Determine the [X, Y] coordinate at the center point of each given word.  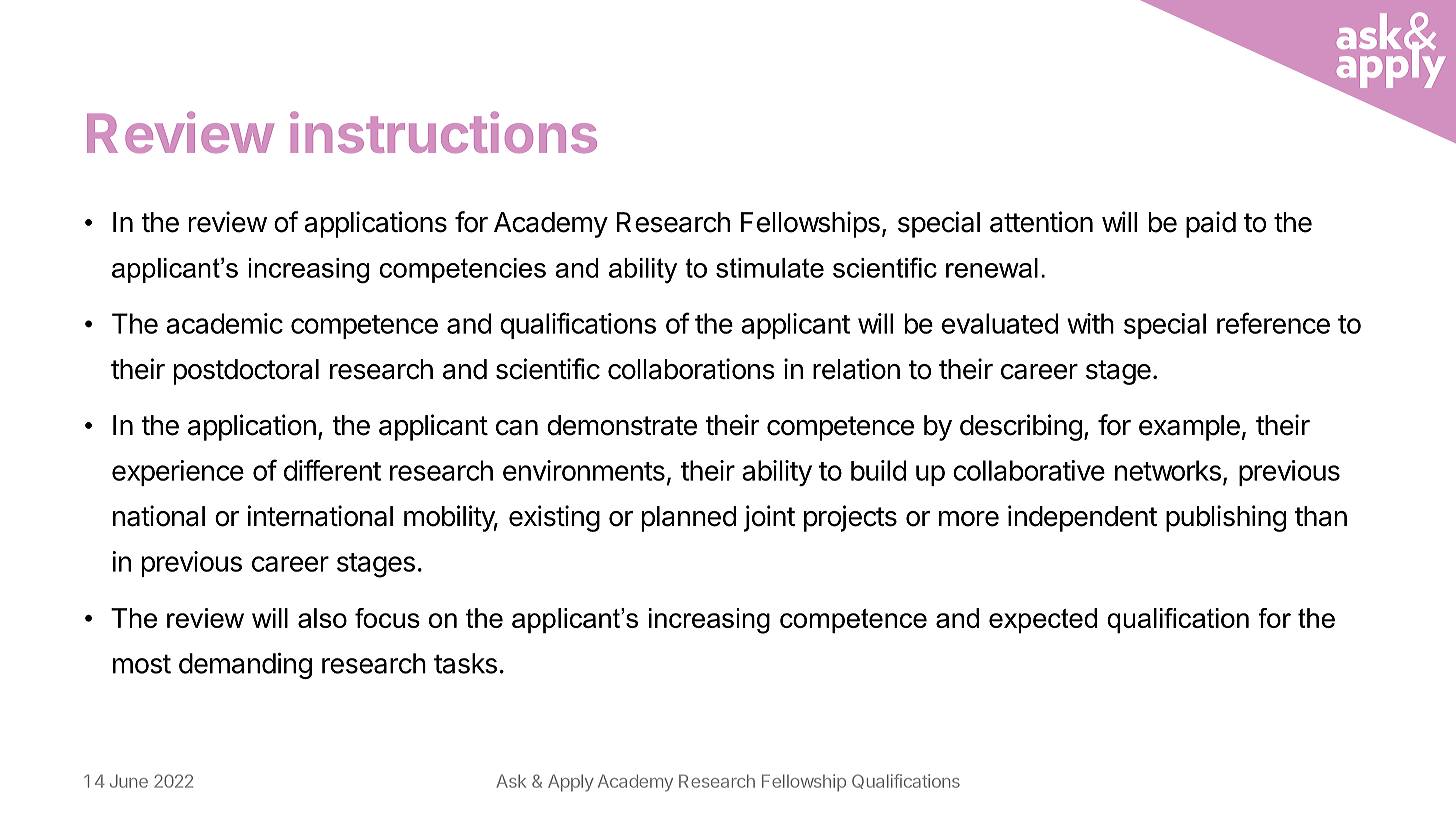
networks [1168, 470]
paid [1211, 224]
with [1090, 323]
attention [1041, 222]
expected [1043, 620]
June [129, 781]
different [332, 470]
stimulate [770, 268]
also [322, 618]
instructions [443, 132]
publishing [1226, 518]
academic [224, 323]
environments [584, 470]
